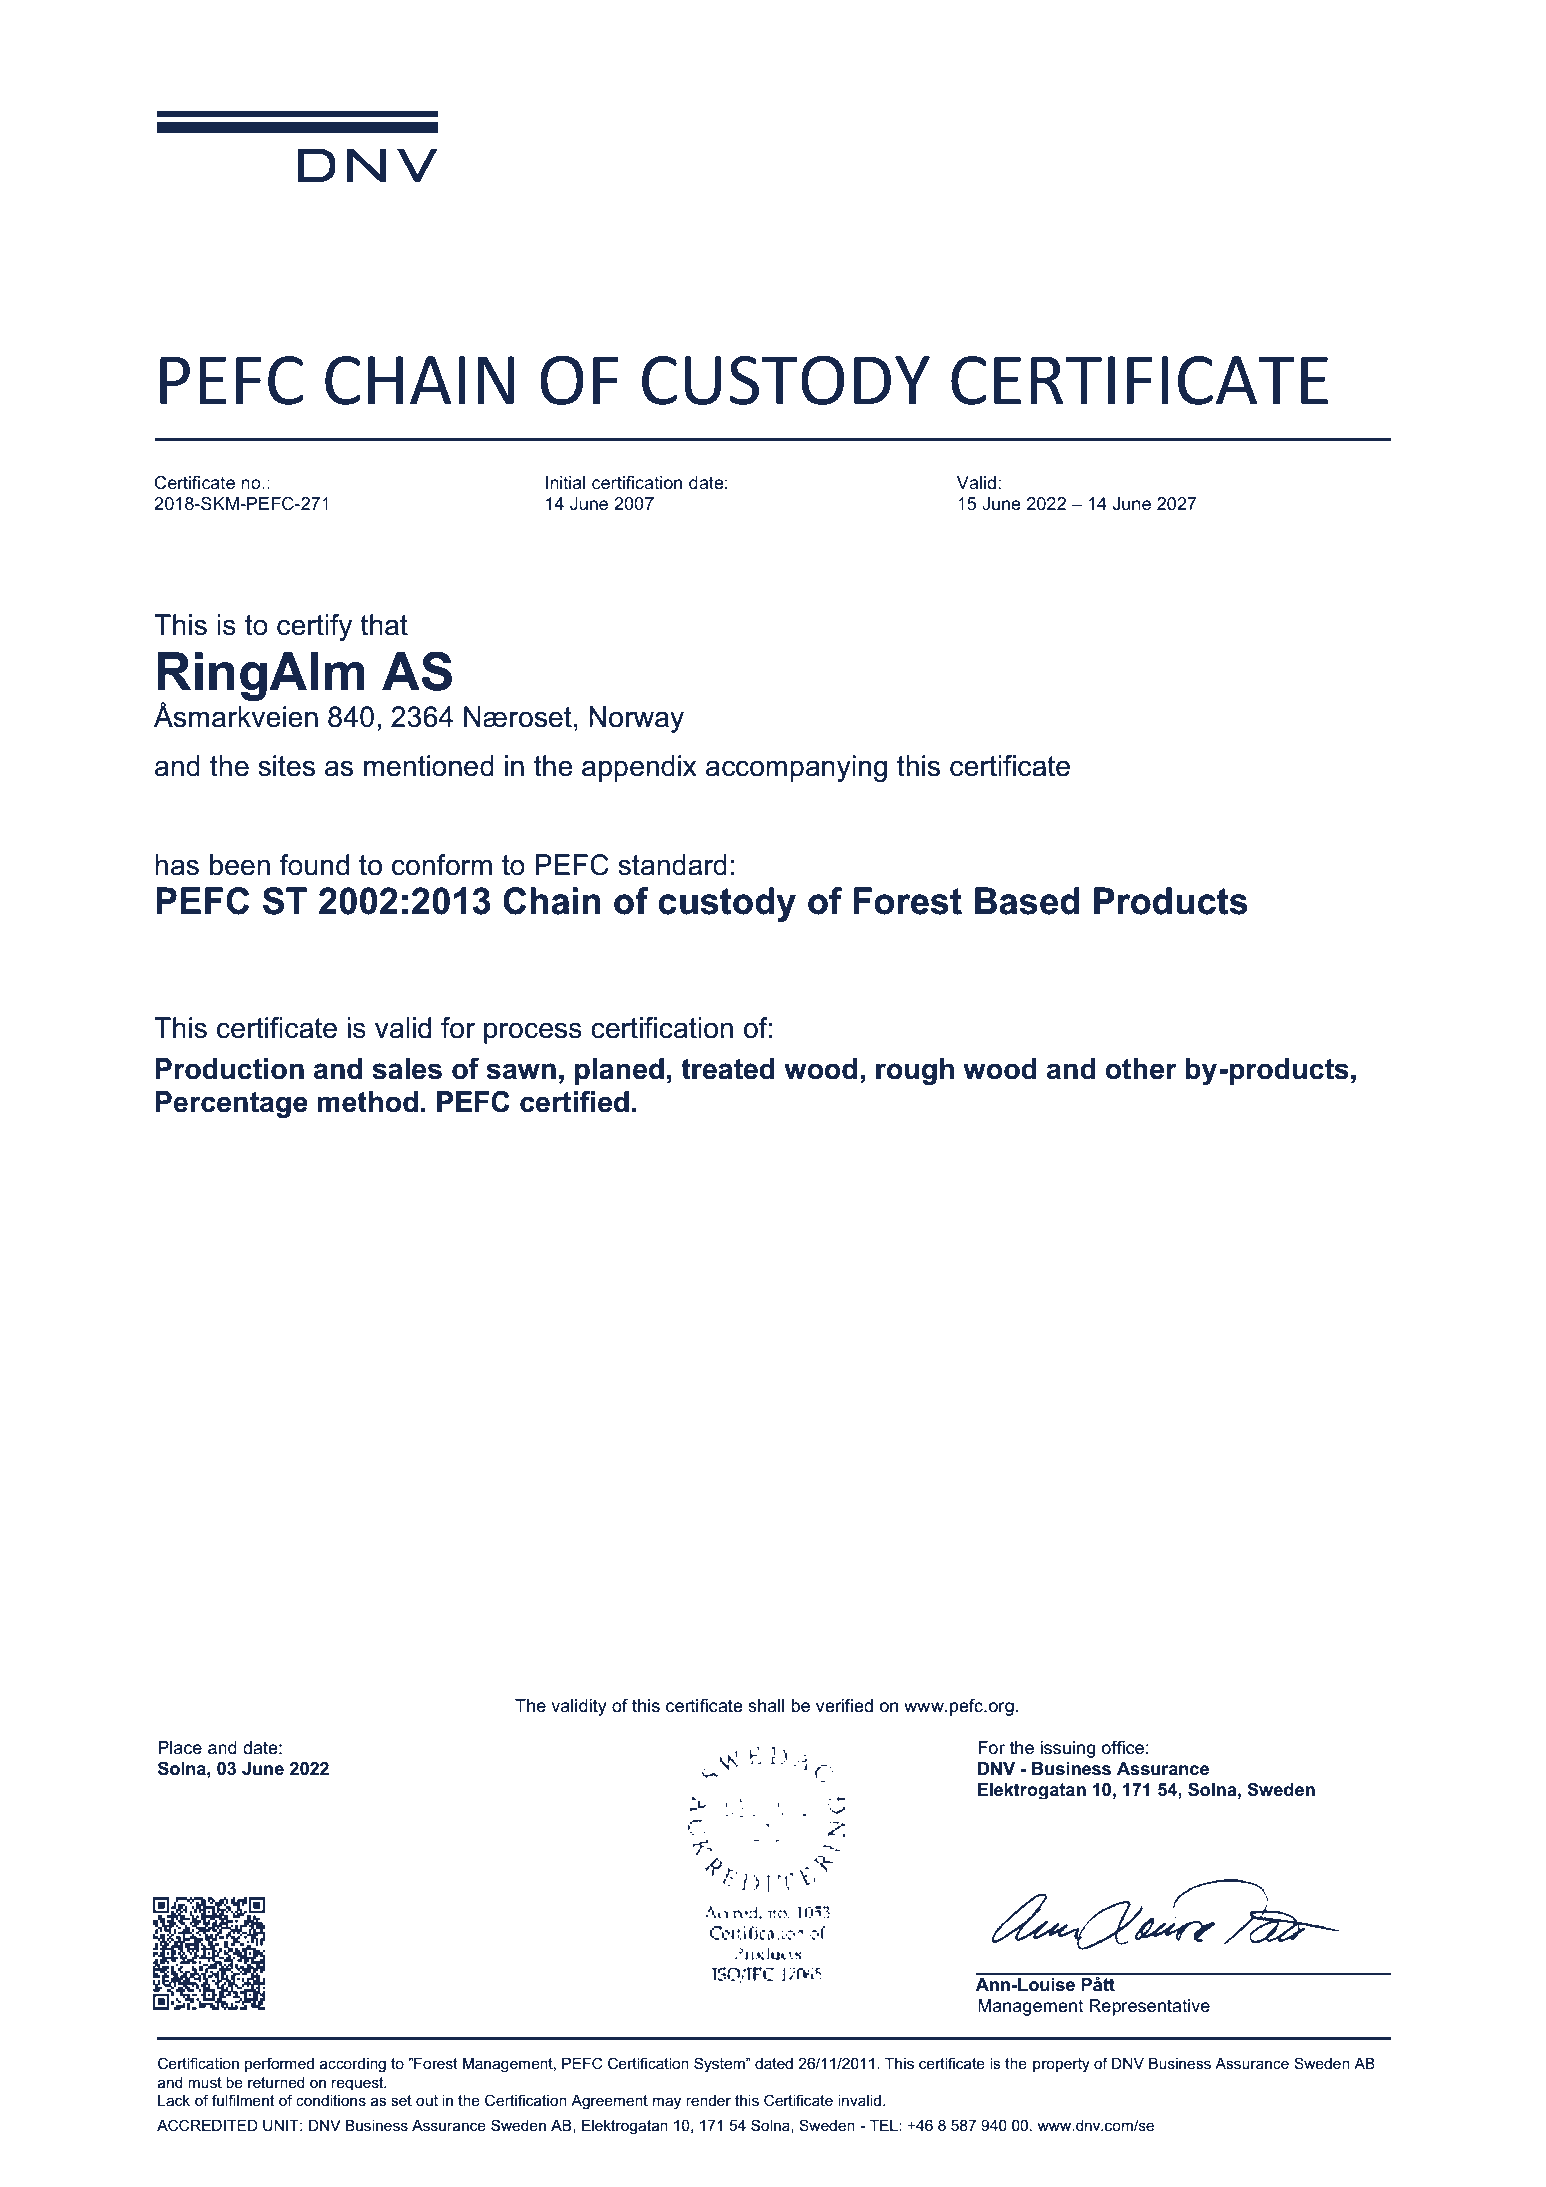 The height and width of the screenshot is (2187, 1546). Describe the element at coordinates (766, 1706) in the screenshot. I see `shall` at that location.
